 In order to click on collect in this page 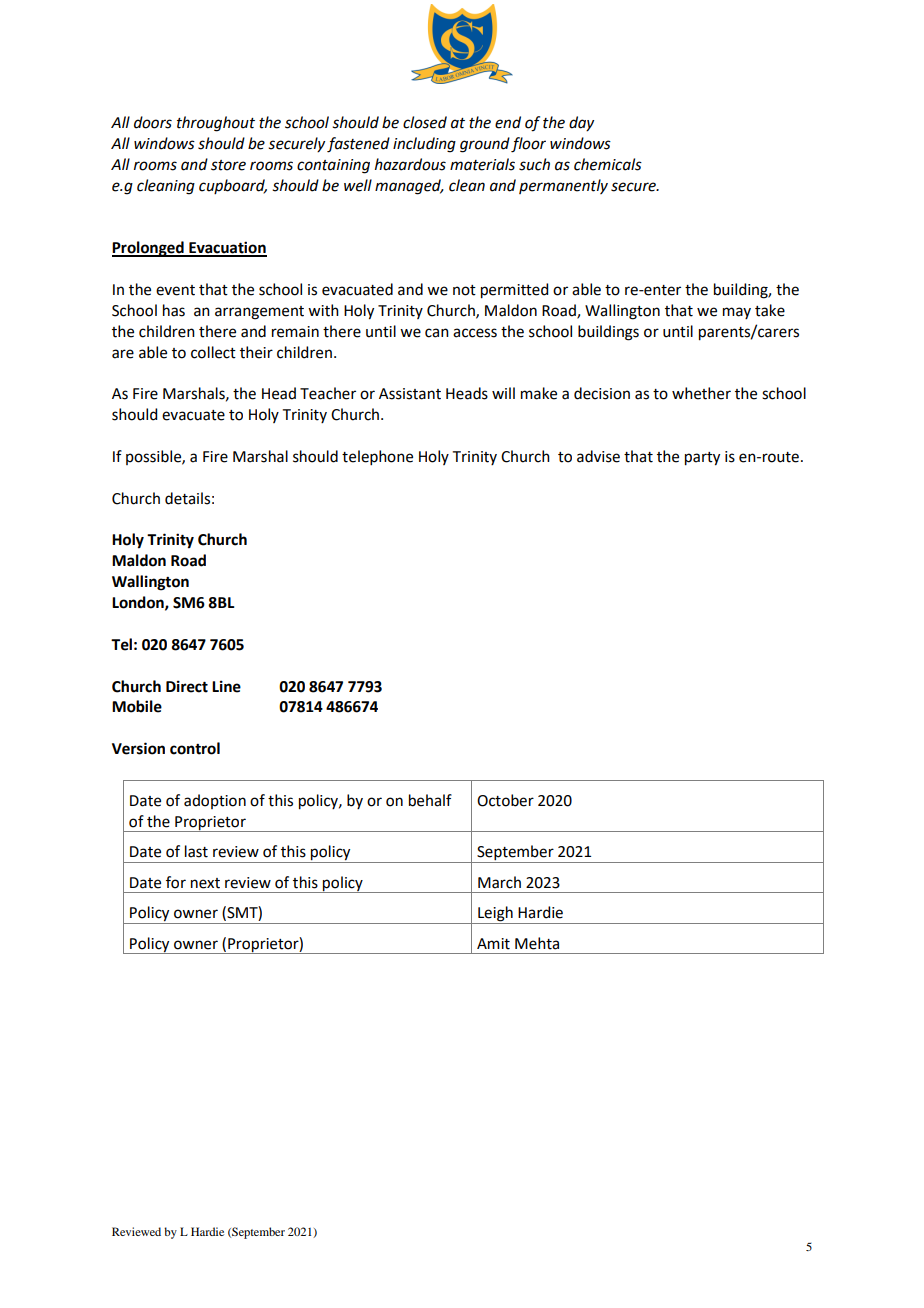, I will do `click(213, 352)`.
